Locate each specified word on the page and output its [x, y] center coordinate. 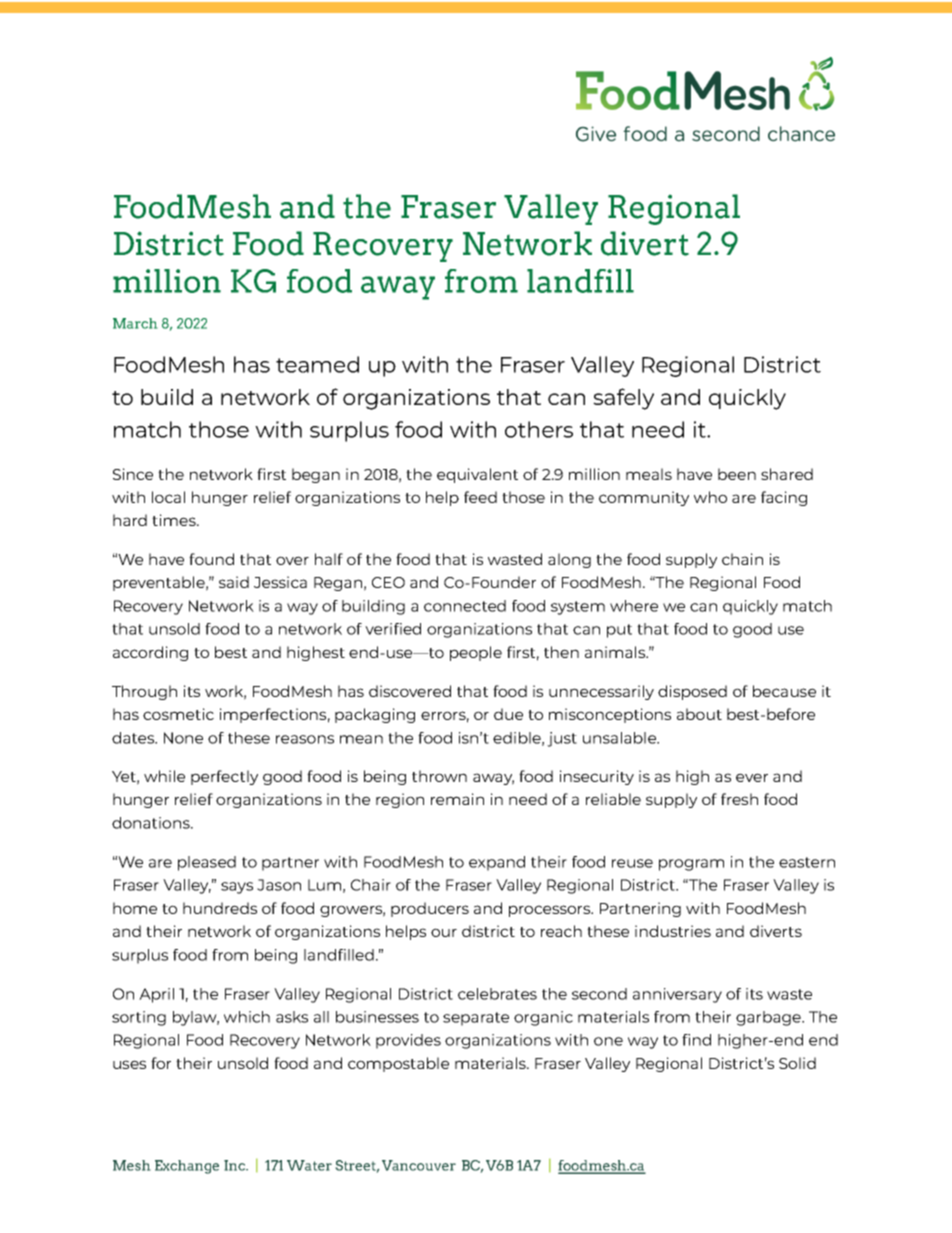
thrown [439, 776]
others [539, 429]
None [183, 738]
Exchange [187, 1167]
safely [623, 399]
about [699, 714]
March [135, 323]
